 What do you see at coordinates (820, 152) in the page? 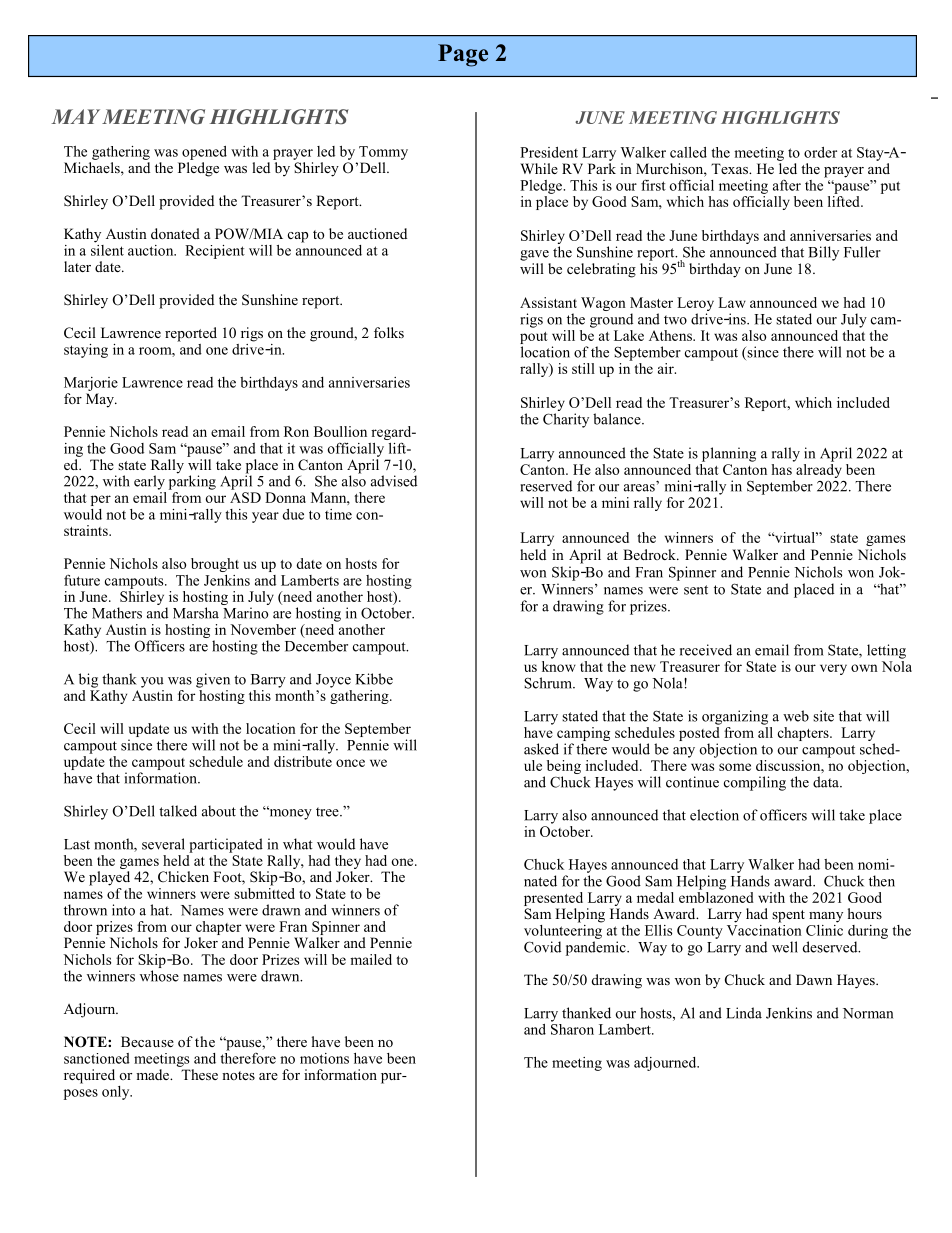
I see `order` at bounding box center [820, 152].
